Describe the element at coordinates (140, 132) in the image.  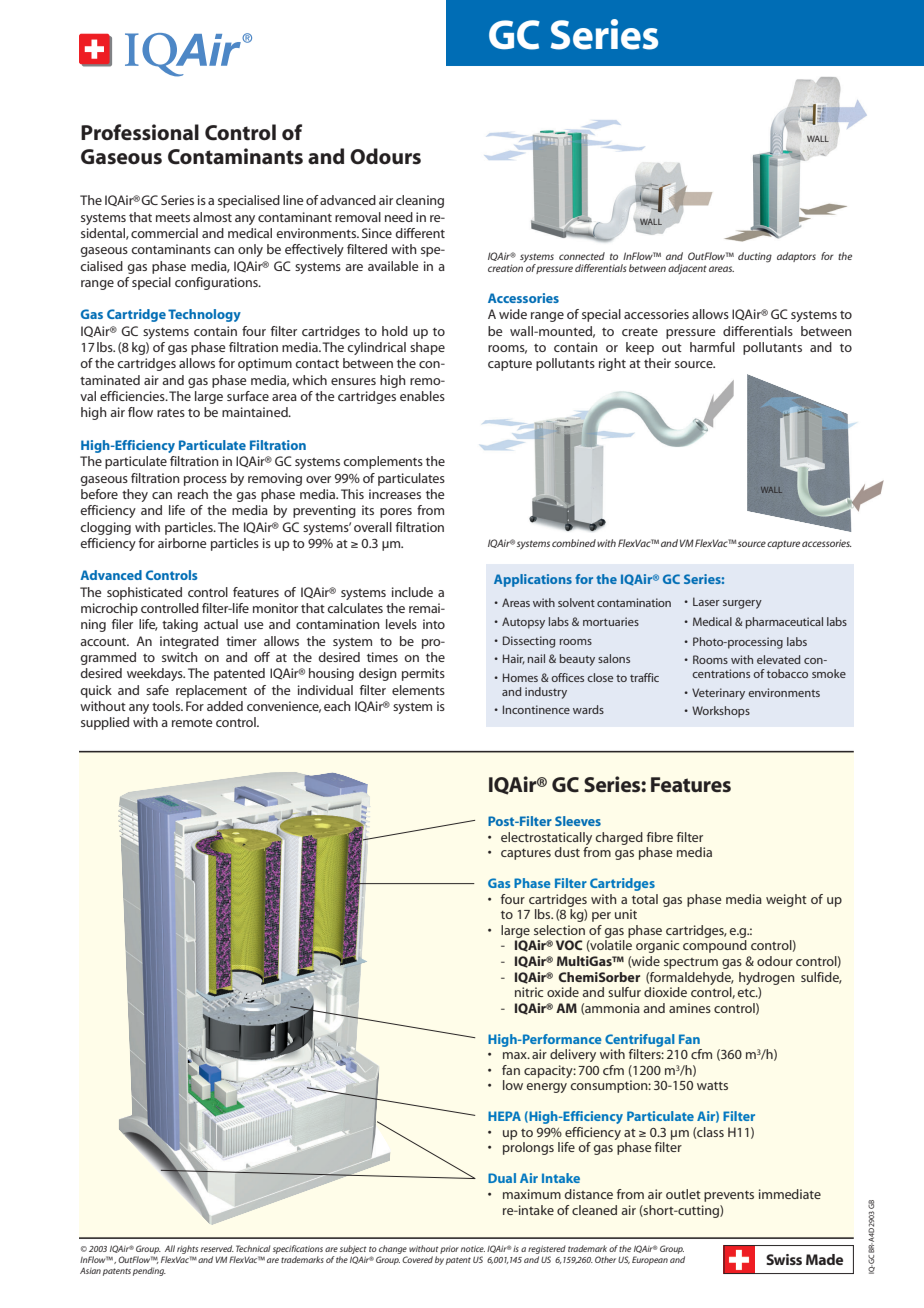
I see `Professional` at that location.
